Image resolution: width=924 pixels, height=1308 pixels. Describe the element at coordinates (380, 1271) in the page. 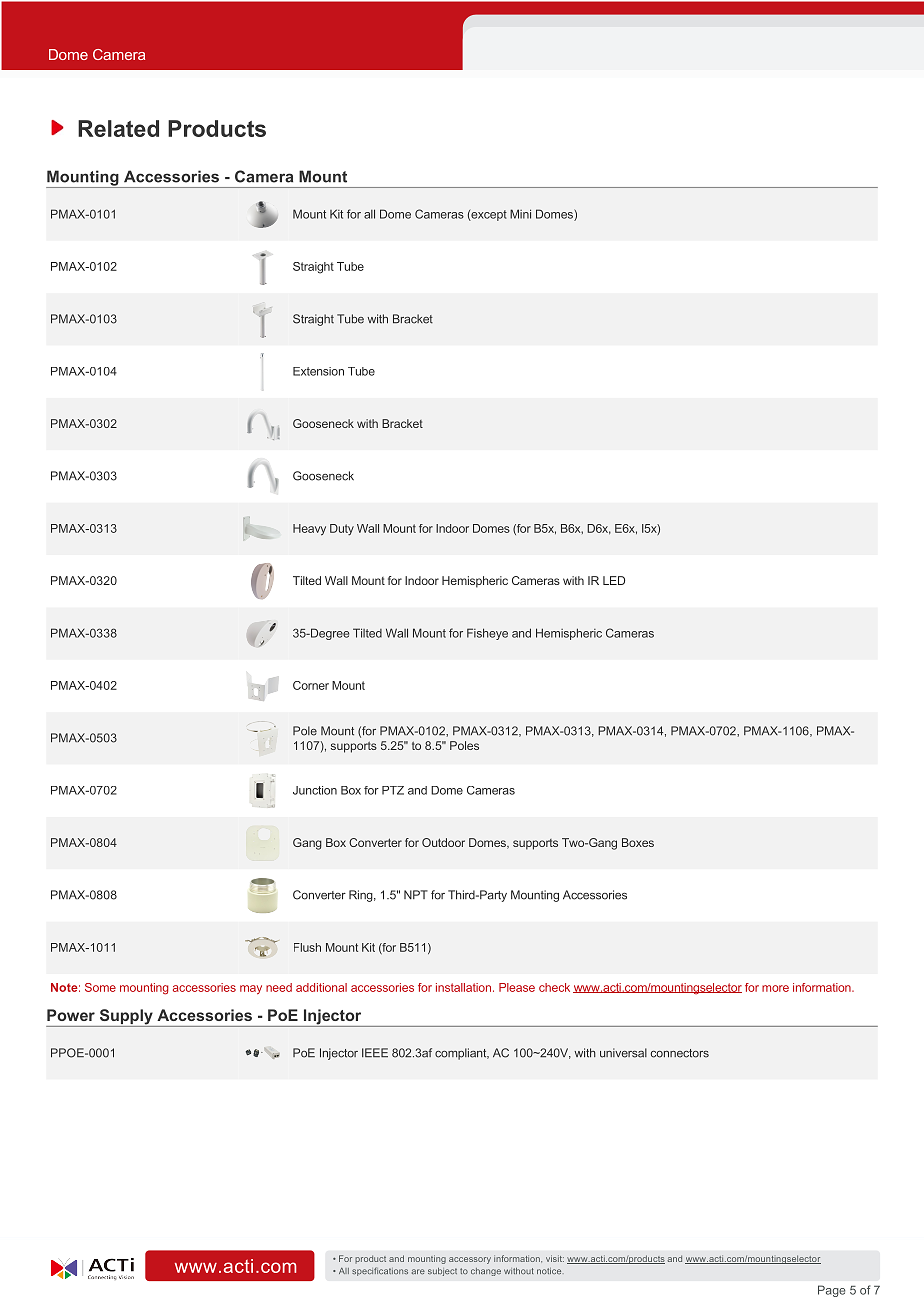

I see `specifications` at that location.
